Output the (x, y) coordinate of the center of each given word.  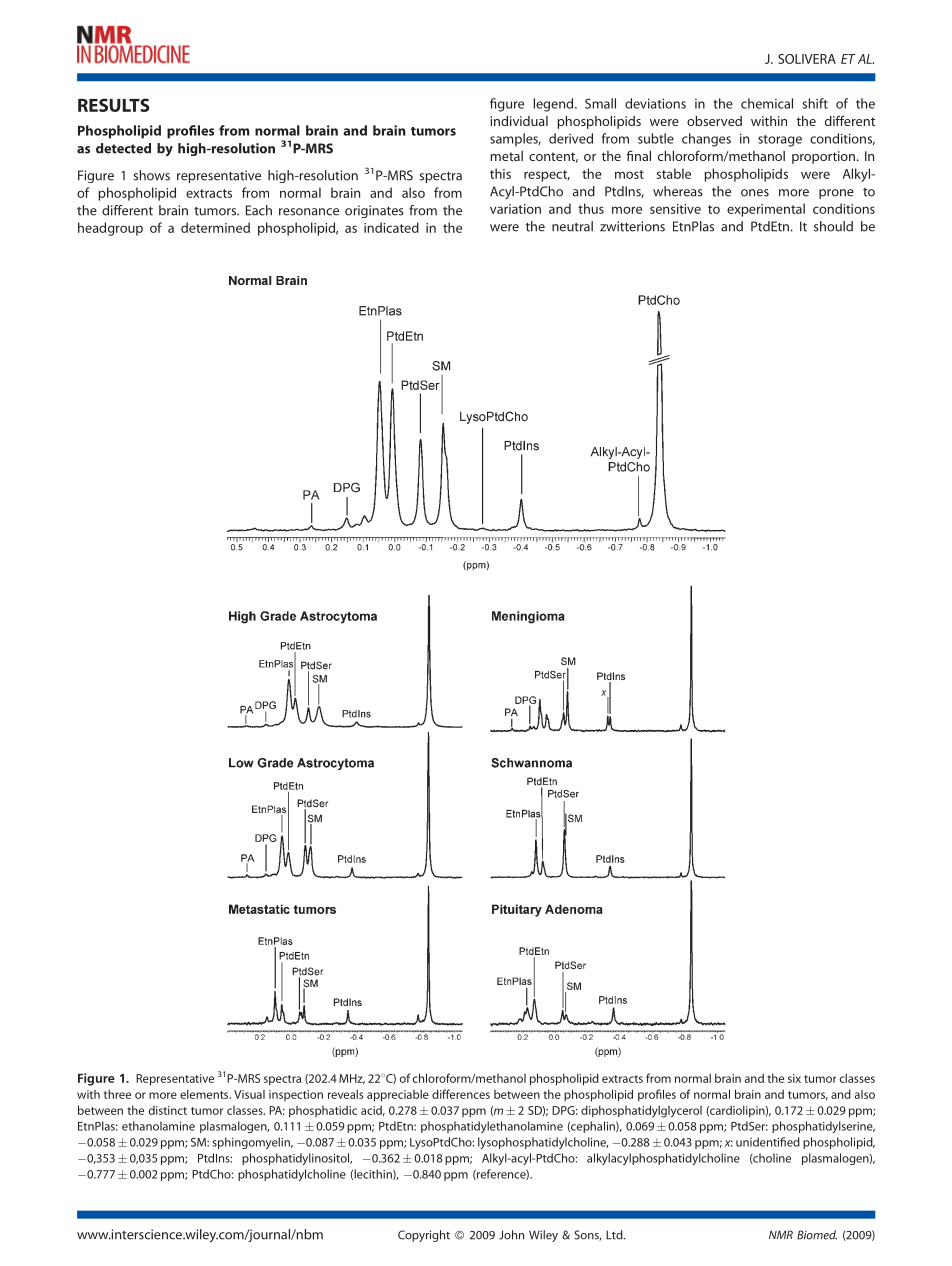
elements (205, 1094)
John (511, 1235)
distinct (168, 1110)
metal (506, 156)
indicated (391, 227)
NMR (781, 1234)
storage (780, 141)
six (794, 1078)
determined (215, 227)
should (833, 226)
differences (461, 1094)
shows (151, 175)
